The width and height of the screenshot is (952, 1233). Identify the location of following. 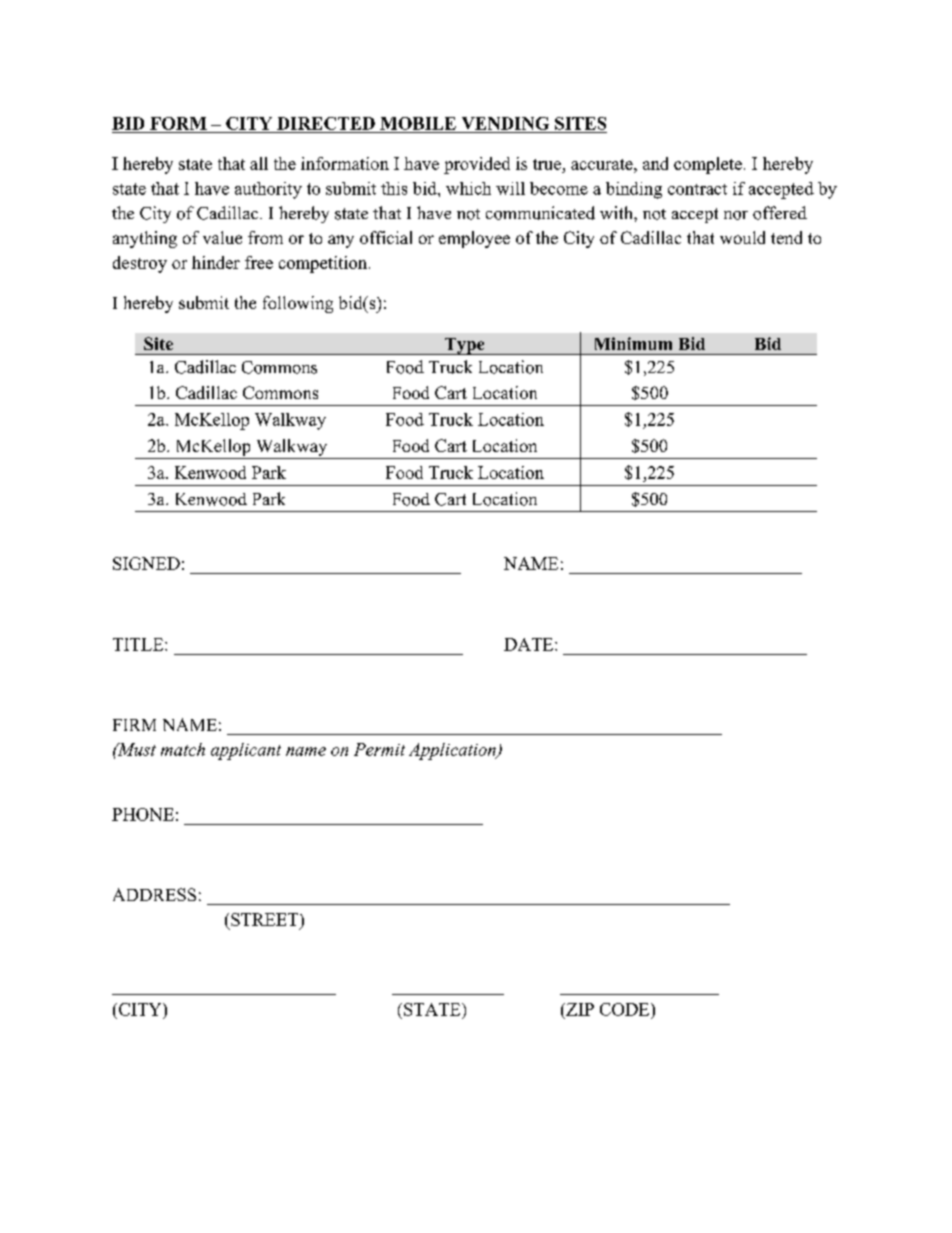
(298, 304).
